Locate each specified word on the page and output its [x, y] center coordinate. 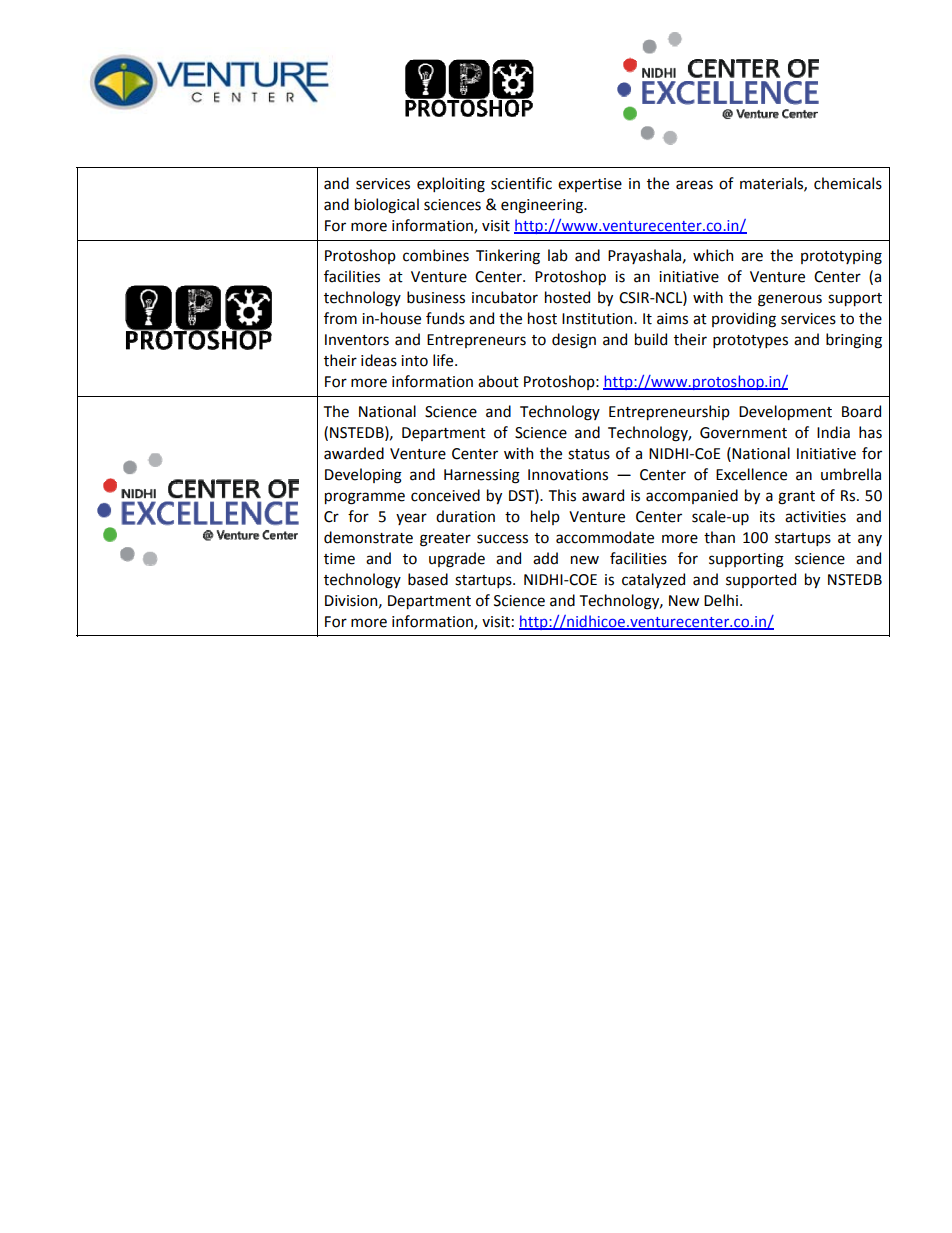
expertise [590, 185]
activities [815, 517]
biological [387, 206]
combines [436, 255]
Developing [363, 476]
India [833, 432]
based [428, 579]
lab [558, 255]
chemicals [848, 183]
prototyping [841, 257]
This [562, 495]
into [414, 361]
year [411, 519]
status [589, 454]
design [574, 341]
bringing [854, 341]
